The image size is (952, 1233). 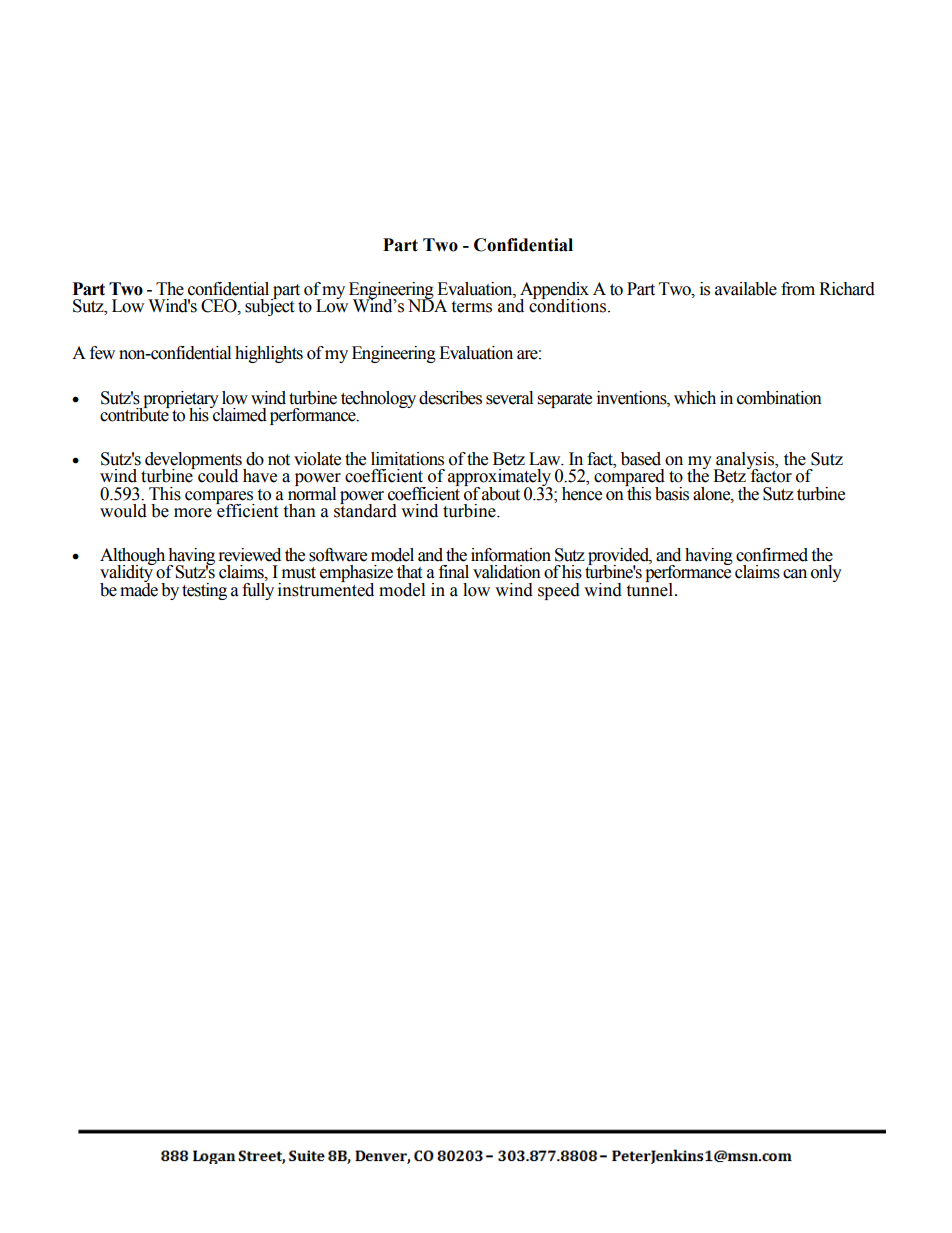 I want to click on final, so click(x=454, y=572).
